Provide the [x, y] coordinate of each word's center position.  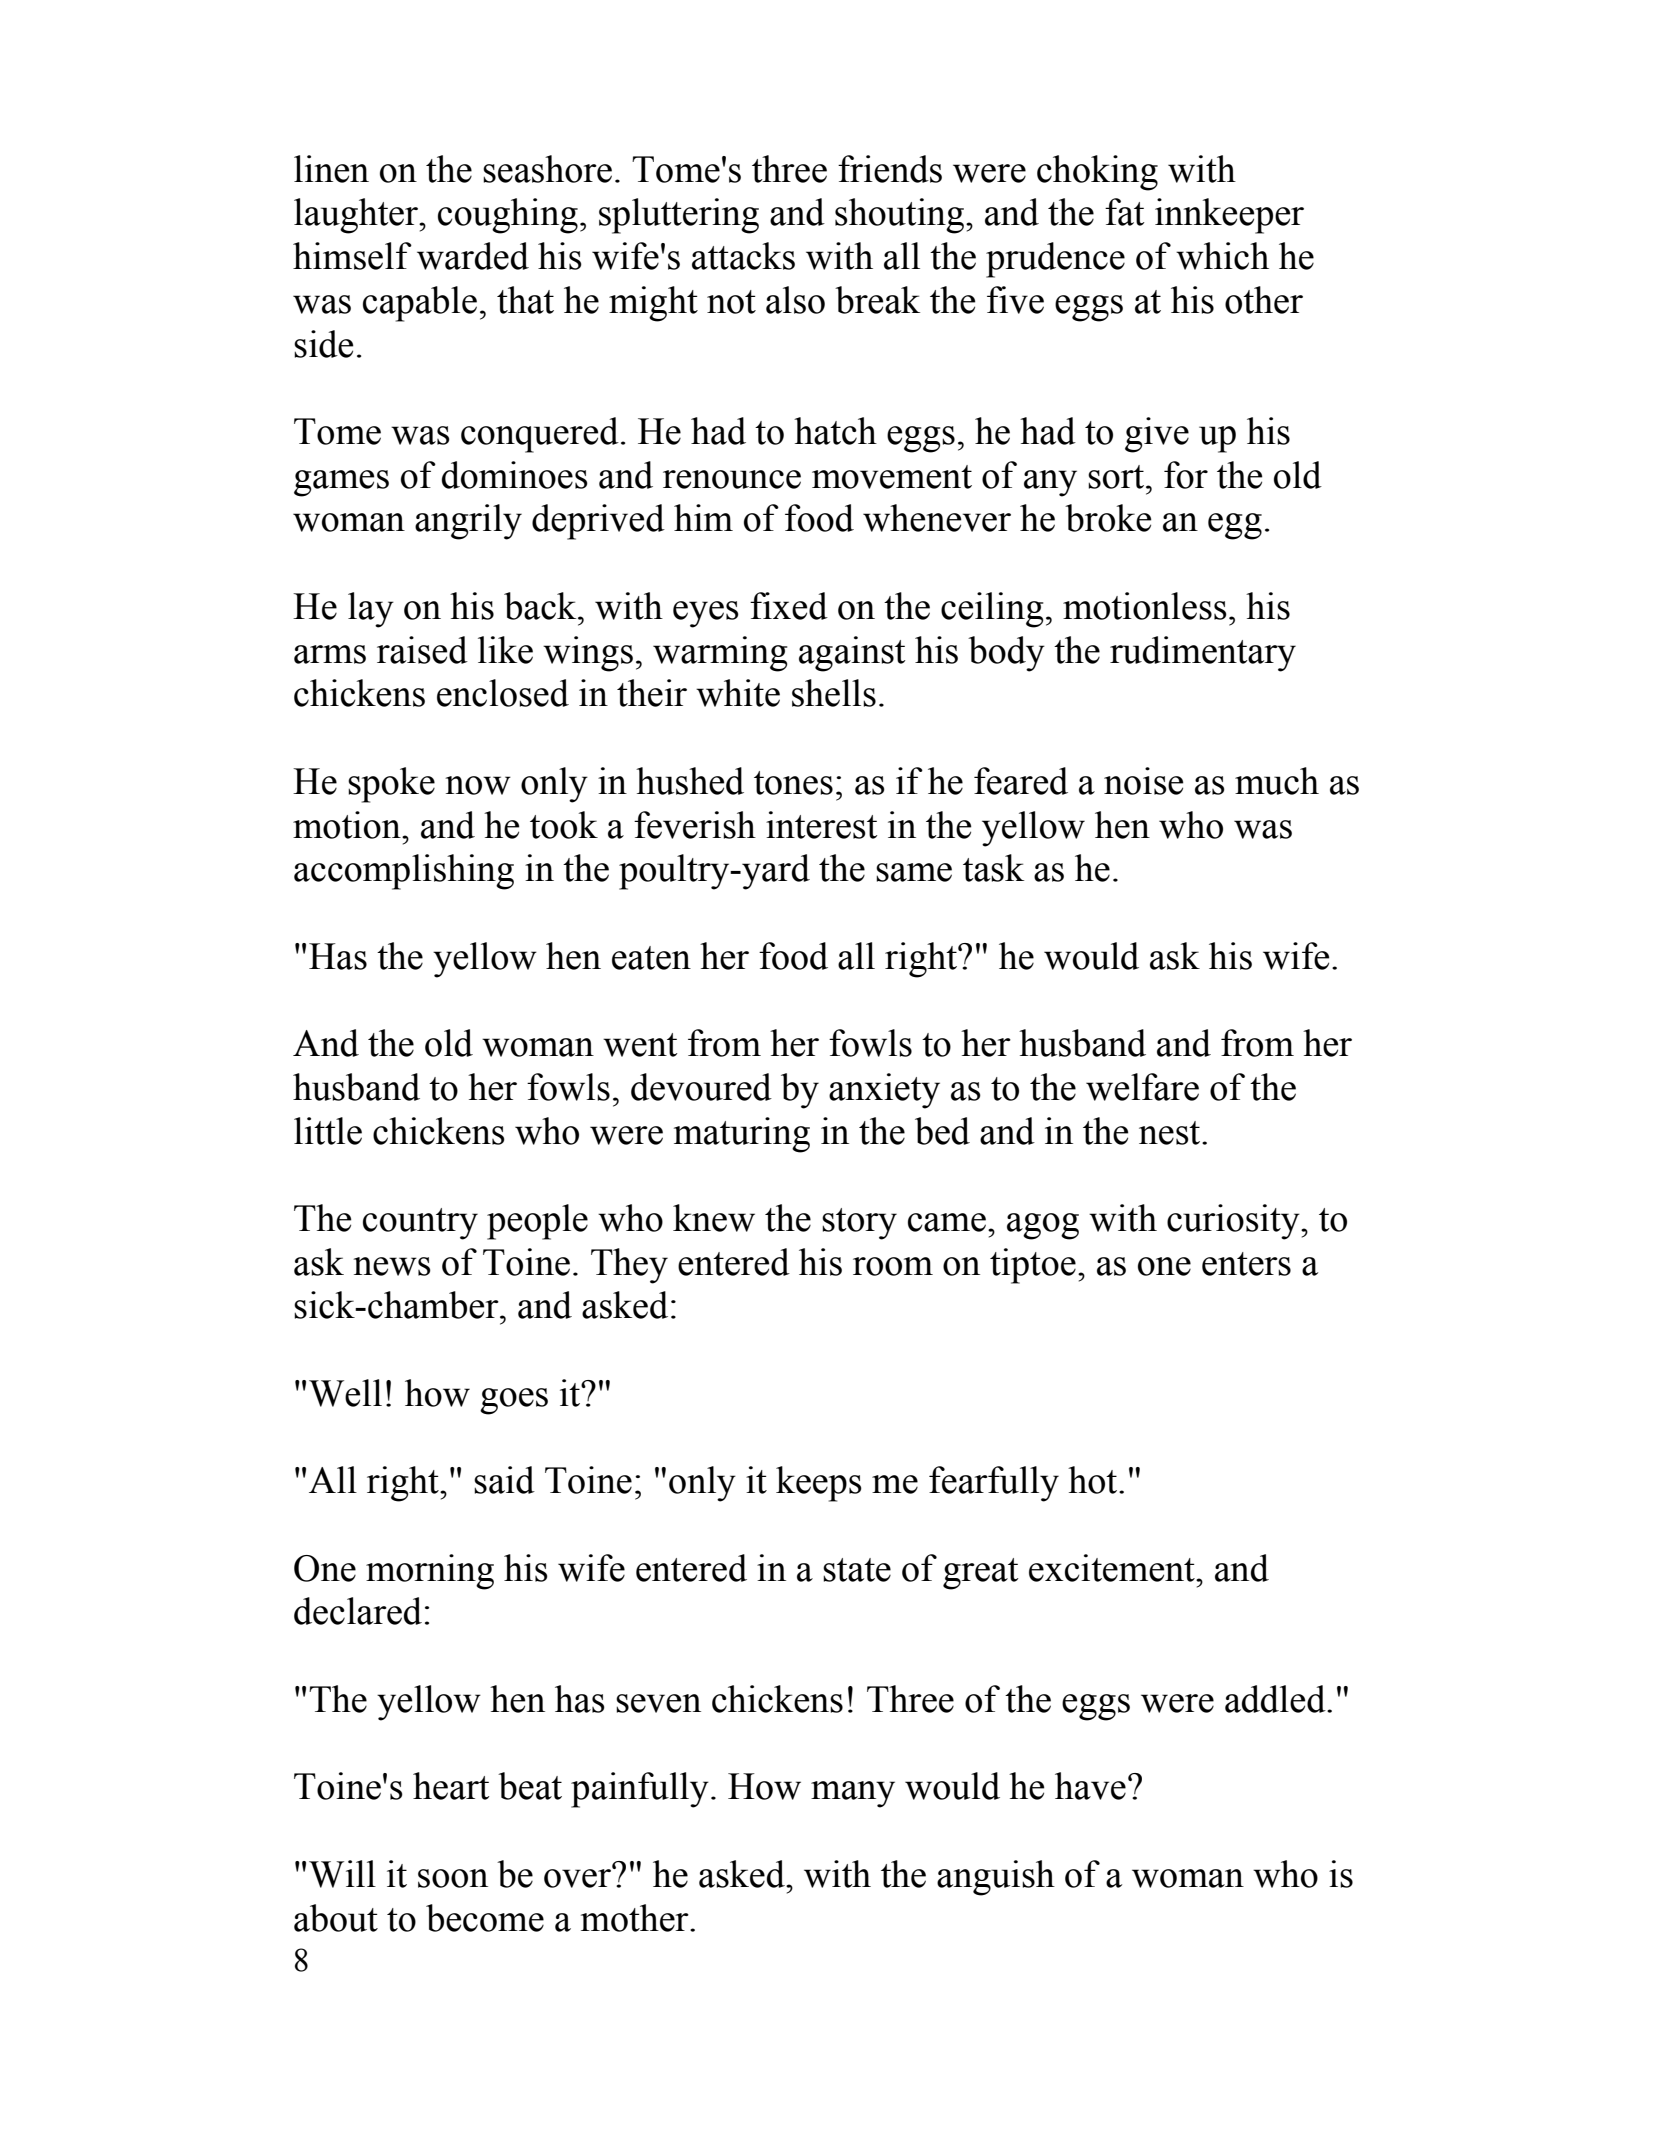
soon [453, 1878]
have [1090, 1786]
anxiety [884, 1091]
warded [473, 256]
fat [1125, 212]
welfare [1142, 1087]
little [328, 1131]
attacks [743, 256]
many [853, 1794]
